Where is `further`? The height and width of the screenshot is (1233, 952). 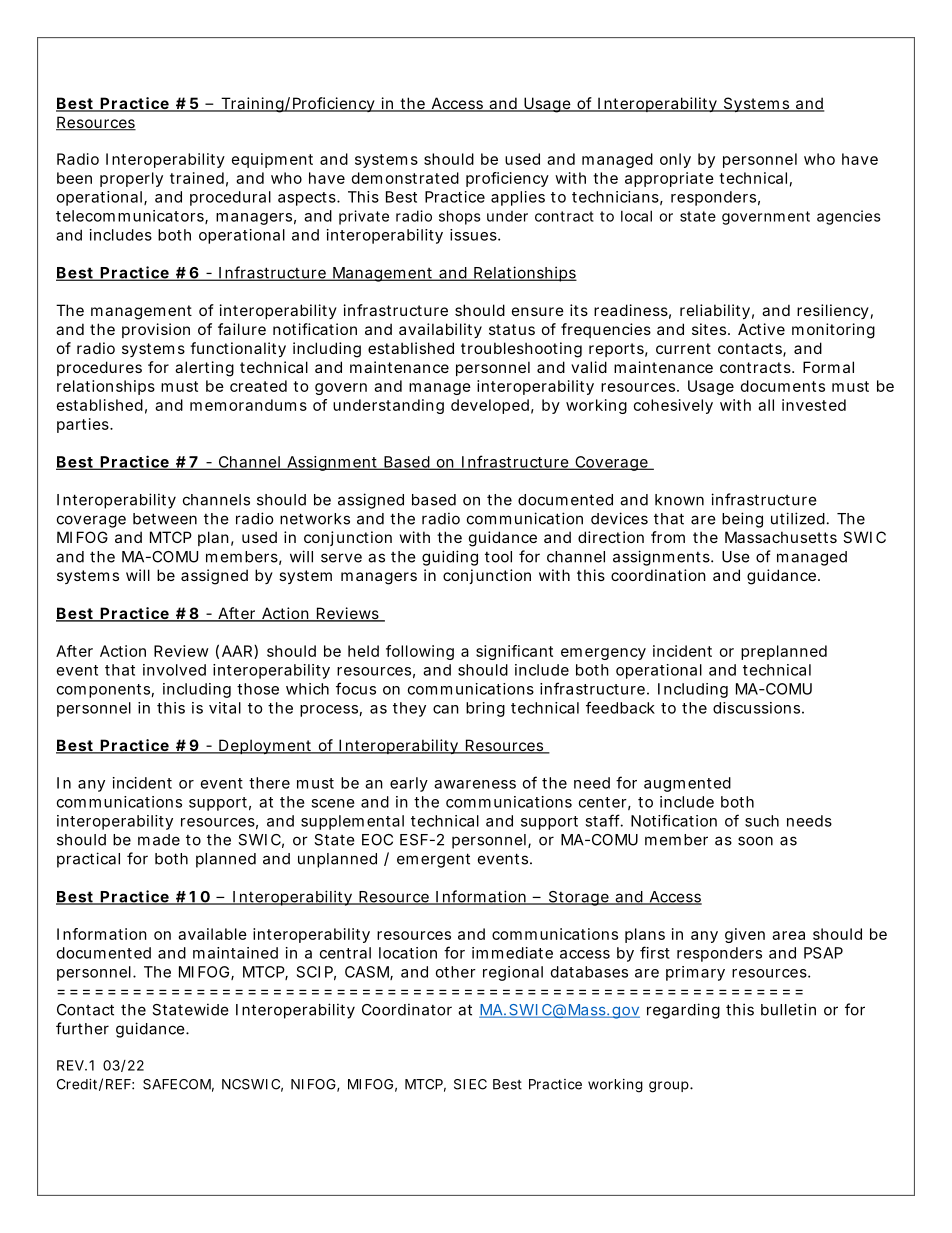 further is located at coordinates (82, 1028).
